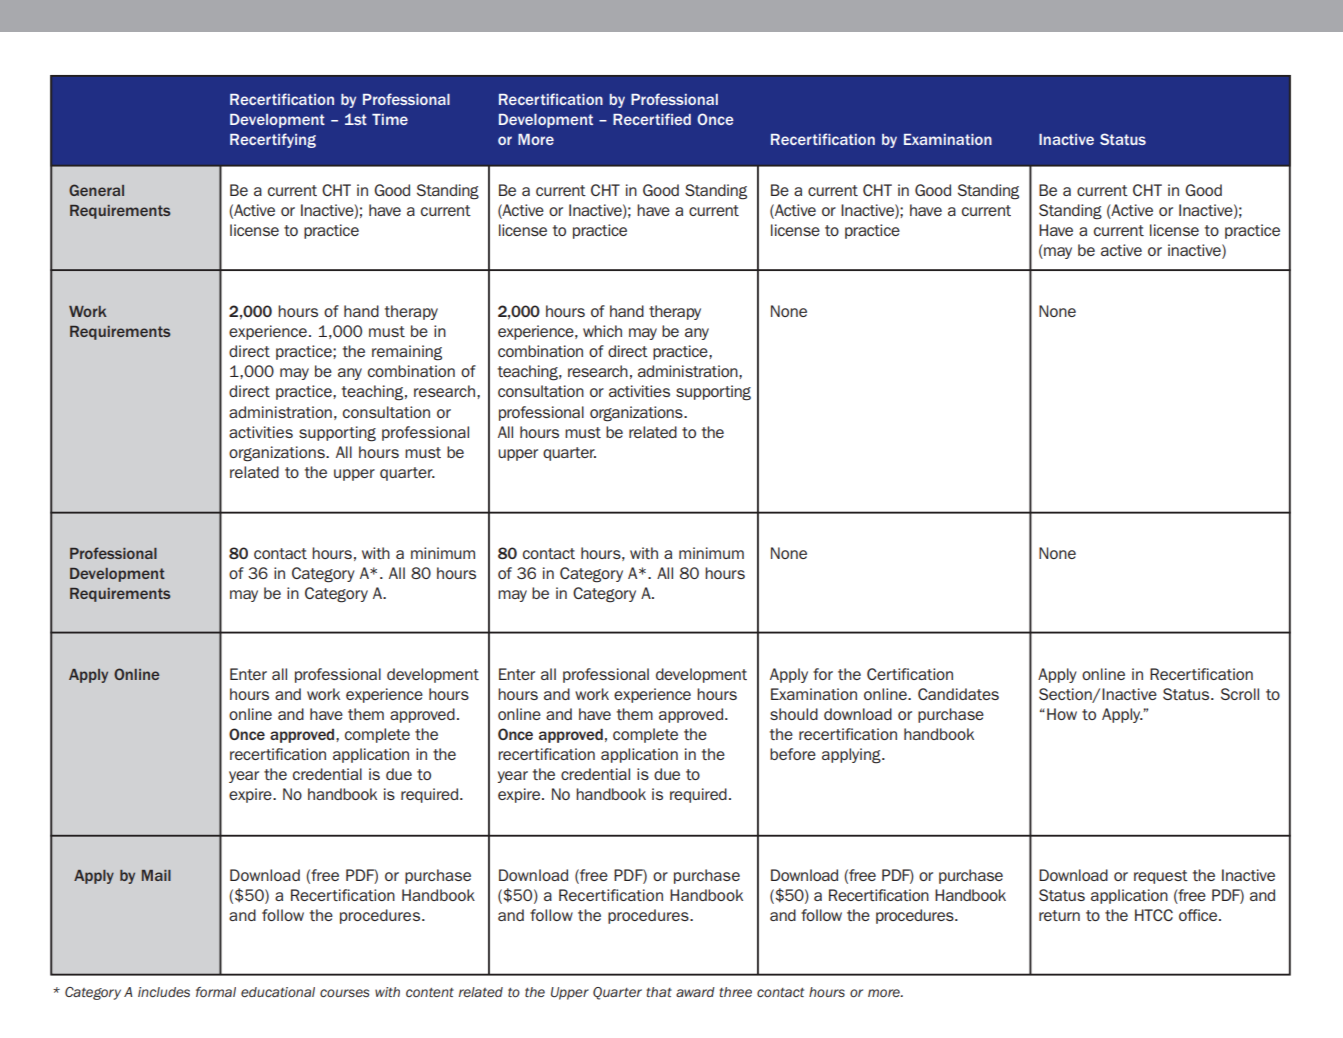  Describe the element at coordinates (1240, 694) in the screenshot. I see `Scroll` at that location.
